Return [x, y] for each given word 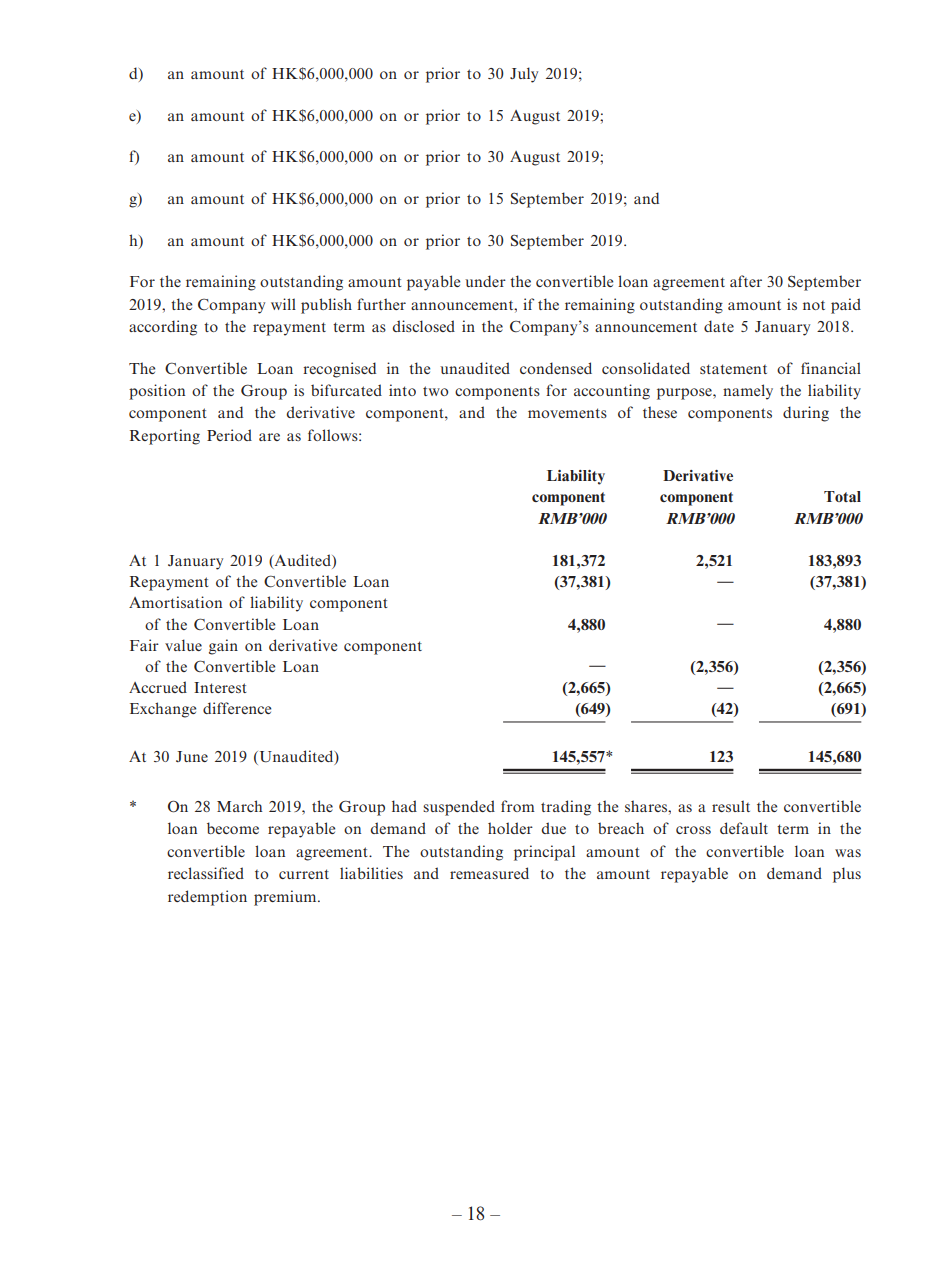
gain [223, 647]
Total [842, 496]
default [744, 828]
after [746, 281]
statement [733, 369]
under [485, 281]
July [524, 75]
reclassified [206, 873]
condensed [556, 368]
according [163, 328]
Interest [220, 687]
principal [544, 853]
